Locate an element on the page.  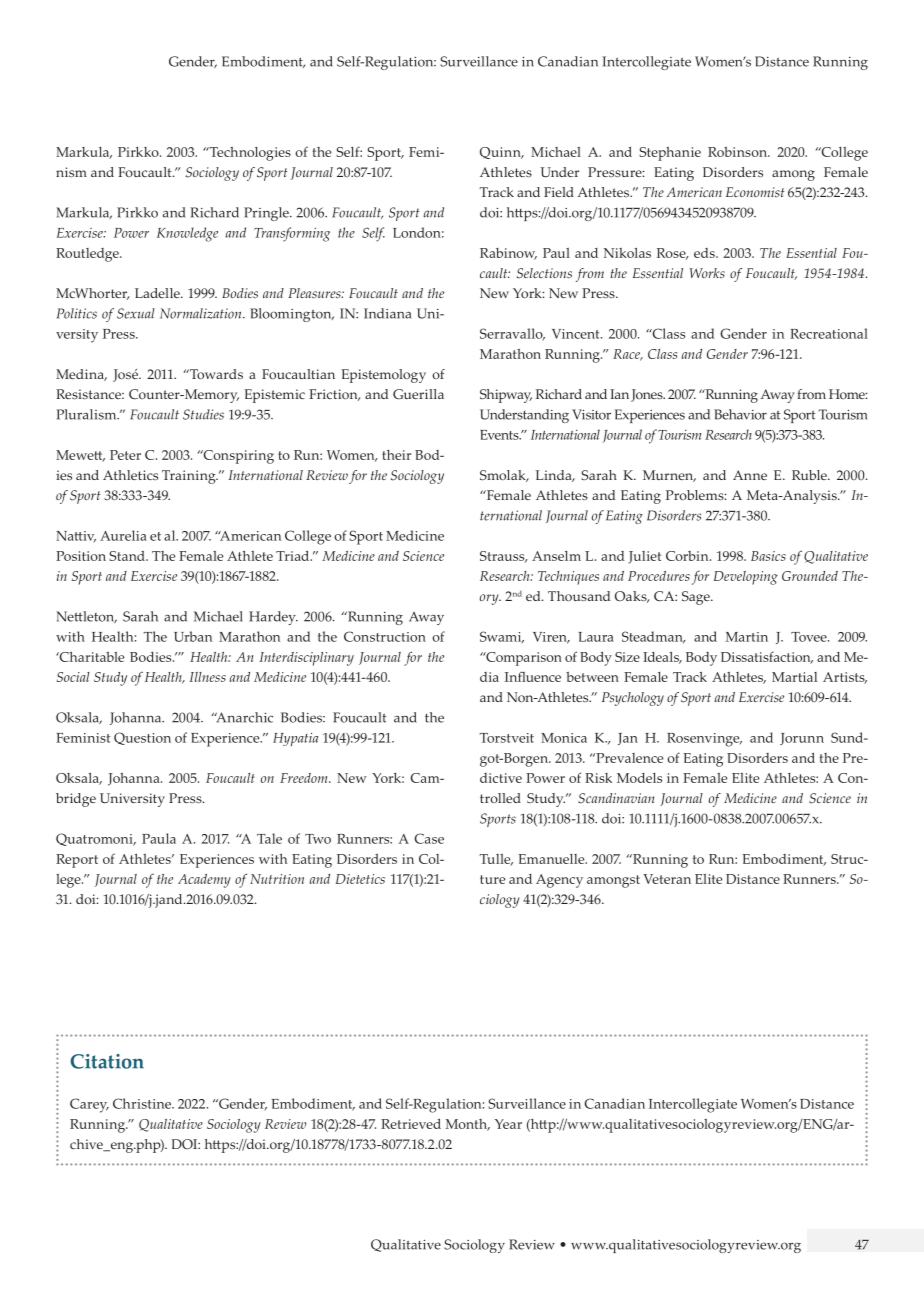
Case is located at coordinates (429, 838).
